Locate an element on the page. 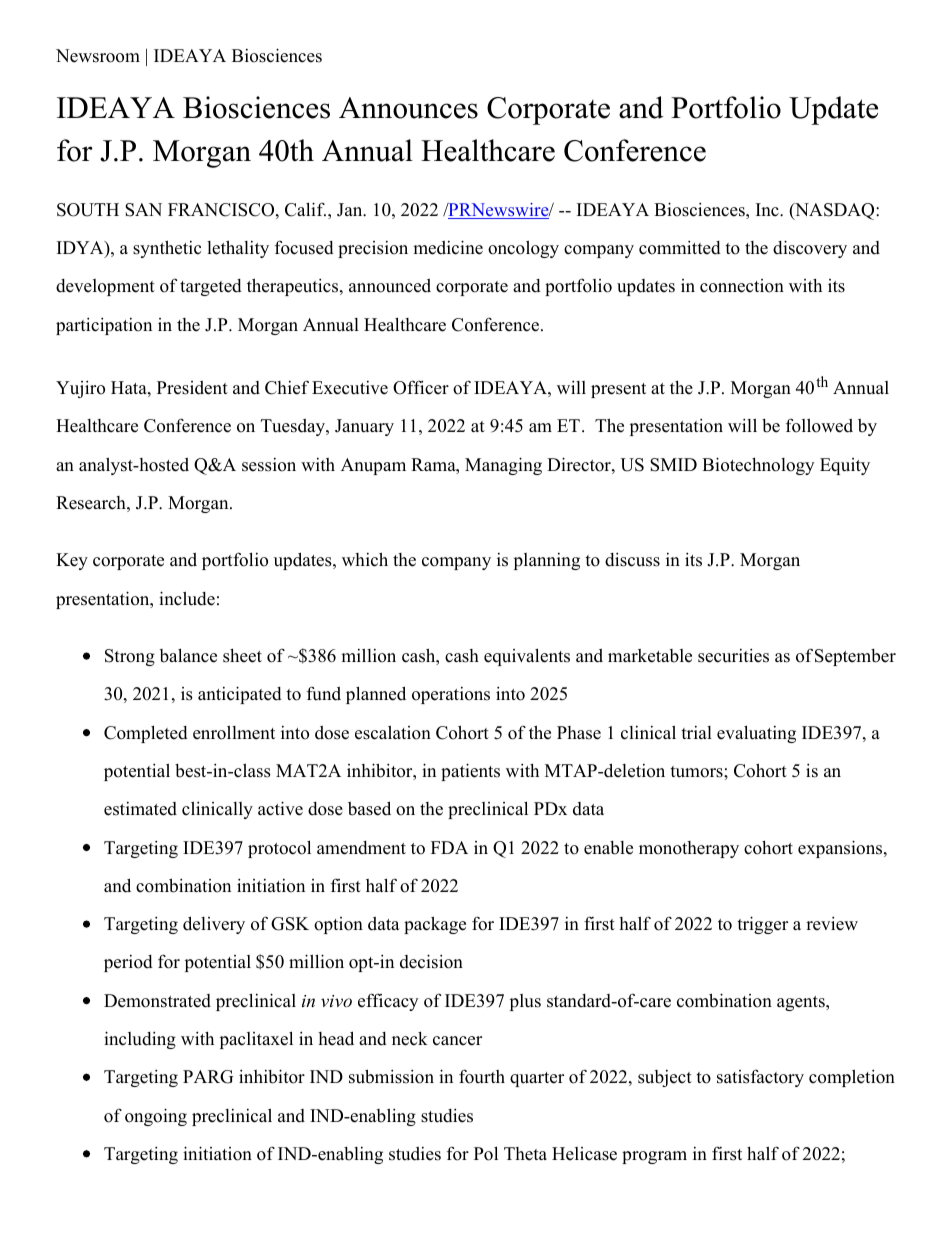  ongoing is located at coordinates (156, 1117).
